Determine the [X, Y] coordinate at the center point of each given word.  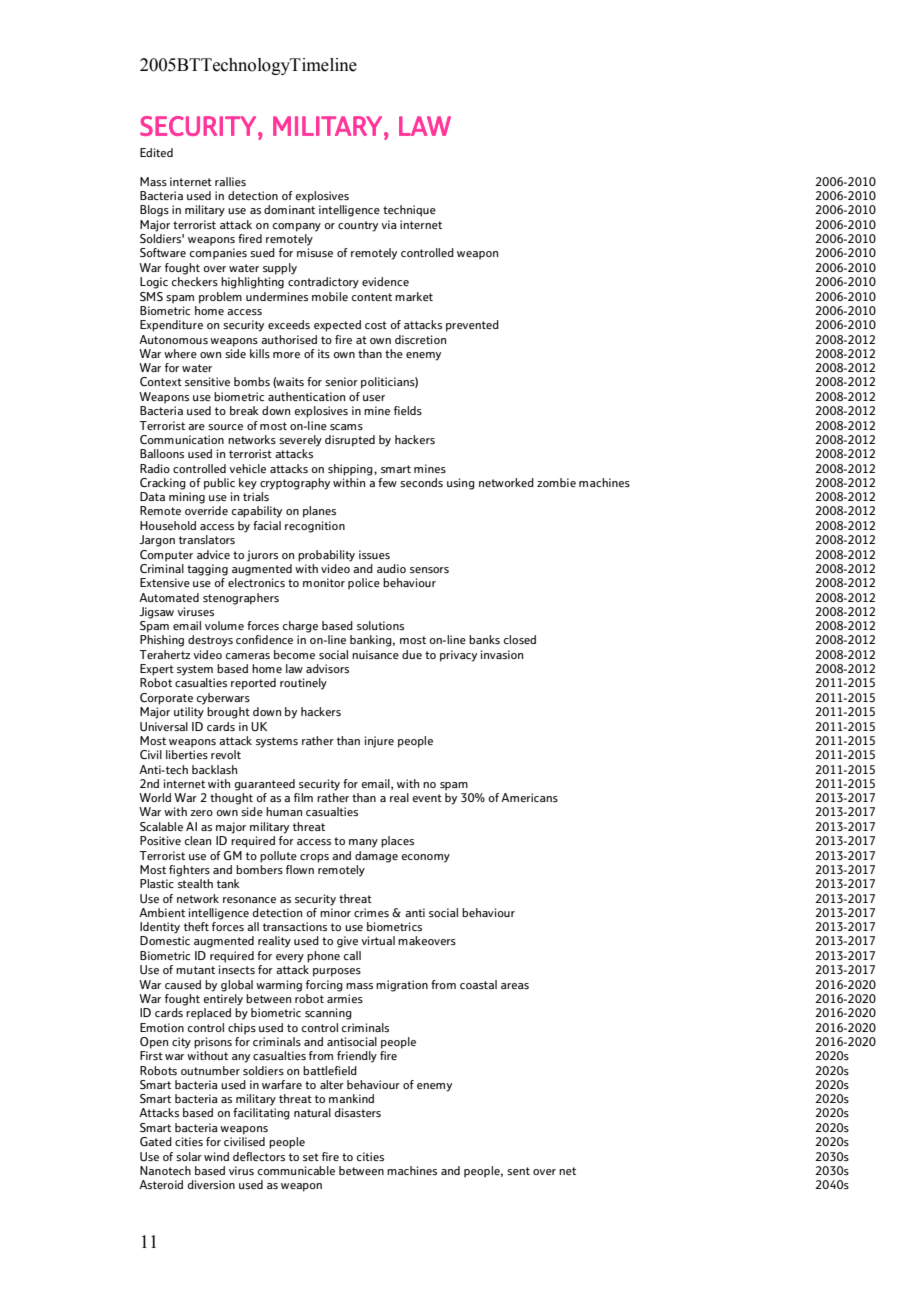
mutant [195, 970]
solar [189, 1156]
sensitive [207, 381]
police [364, 584]
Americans [529, 797]
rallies [230, 181]
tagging [207, 570]
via [389, 224]
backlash [215, 769]
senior [341, 381]
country [358, 226]
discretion [421, 339]
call [352, 955]
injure [379, 742]
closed [520, 639]
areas [515, 986]
